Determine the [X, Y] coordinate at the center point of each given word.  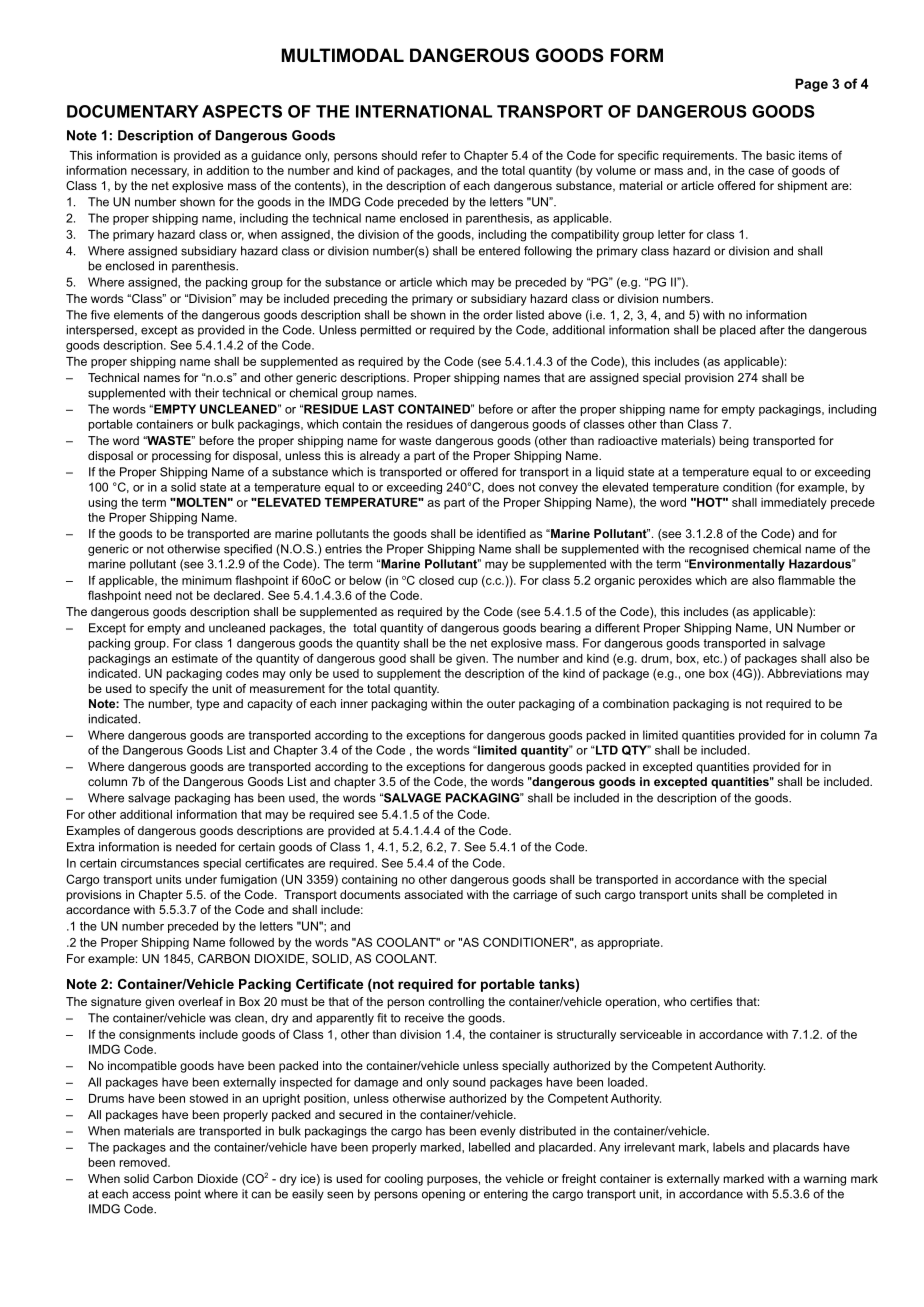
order [498, 315]
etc [712, 658]
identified [501, 533]
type [207, 705]
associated [433, 894]
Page [811, 85]
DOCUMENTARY [133, 111]
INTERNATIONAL [424, 111]
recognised [719, 550]
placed [738, 331]
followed [251, 942]
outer [501, 703]
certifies [711, 1001]
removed [144, 1162]
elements [138, 315]
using [102, 504]
